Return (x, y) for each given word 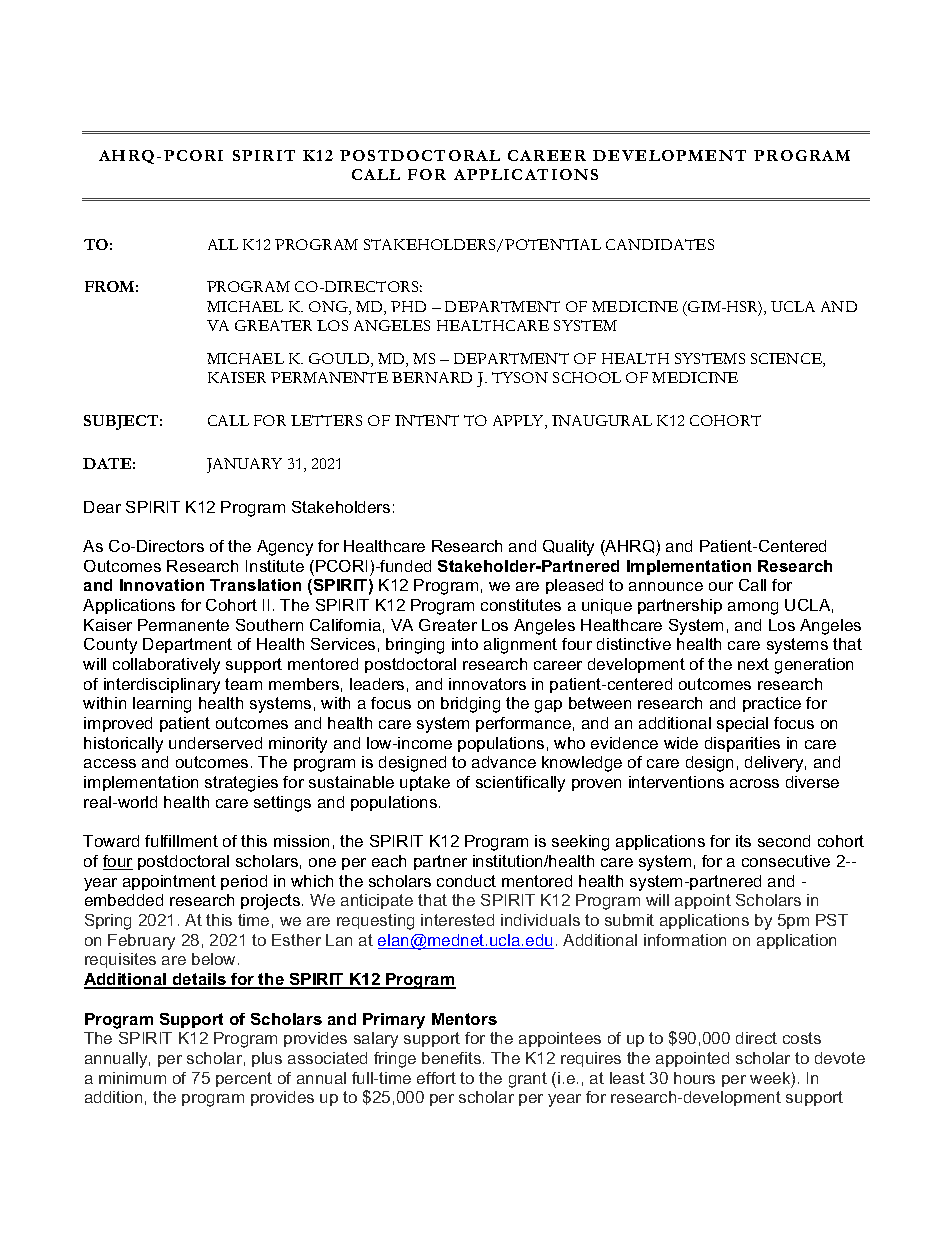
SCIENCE (787, 360)
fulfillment (181, 841)
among (753, 608)
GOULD (340, 360)
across (754, 783)
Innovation (162, 585)
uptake (425, 783)
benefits (453, 1058)
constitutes (521, 605)
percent (244, 1079)
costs (802, 1038)
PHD (408, 306)
